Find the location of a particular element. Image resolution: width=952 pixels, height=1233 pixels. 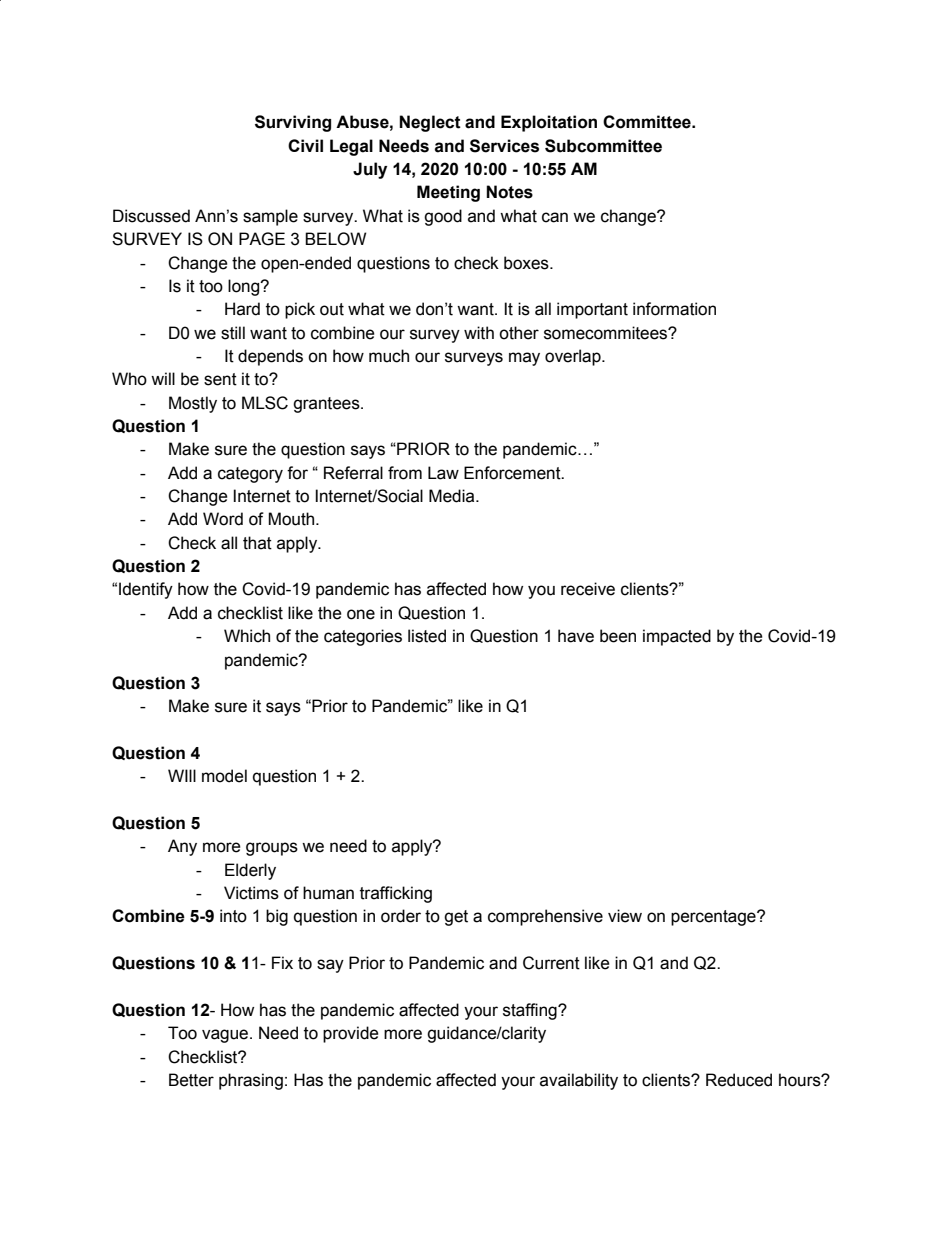

Identify is located at coordinates (146, 590).
